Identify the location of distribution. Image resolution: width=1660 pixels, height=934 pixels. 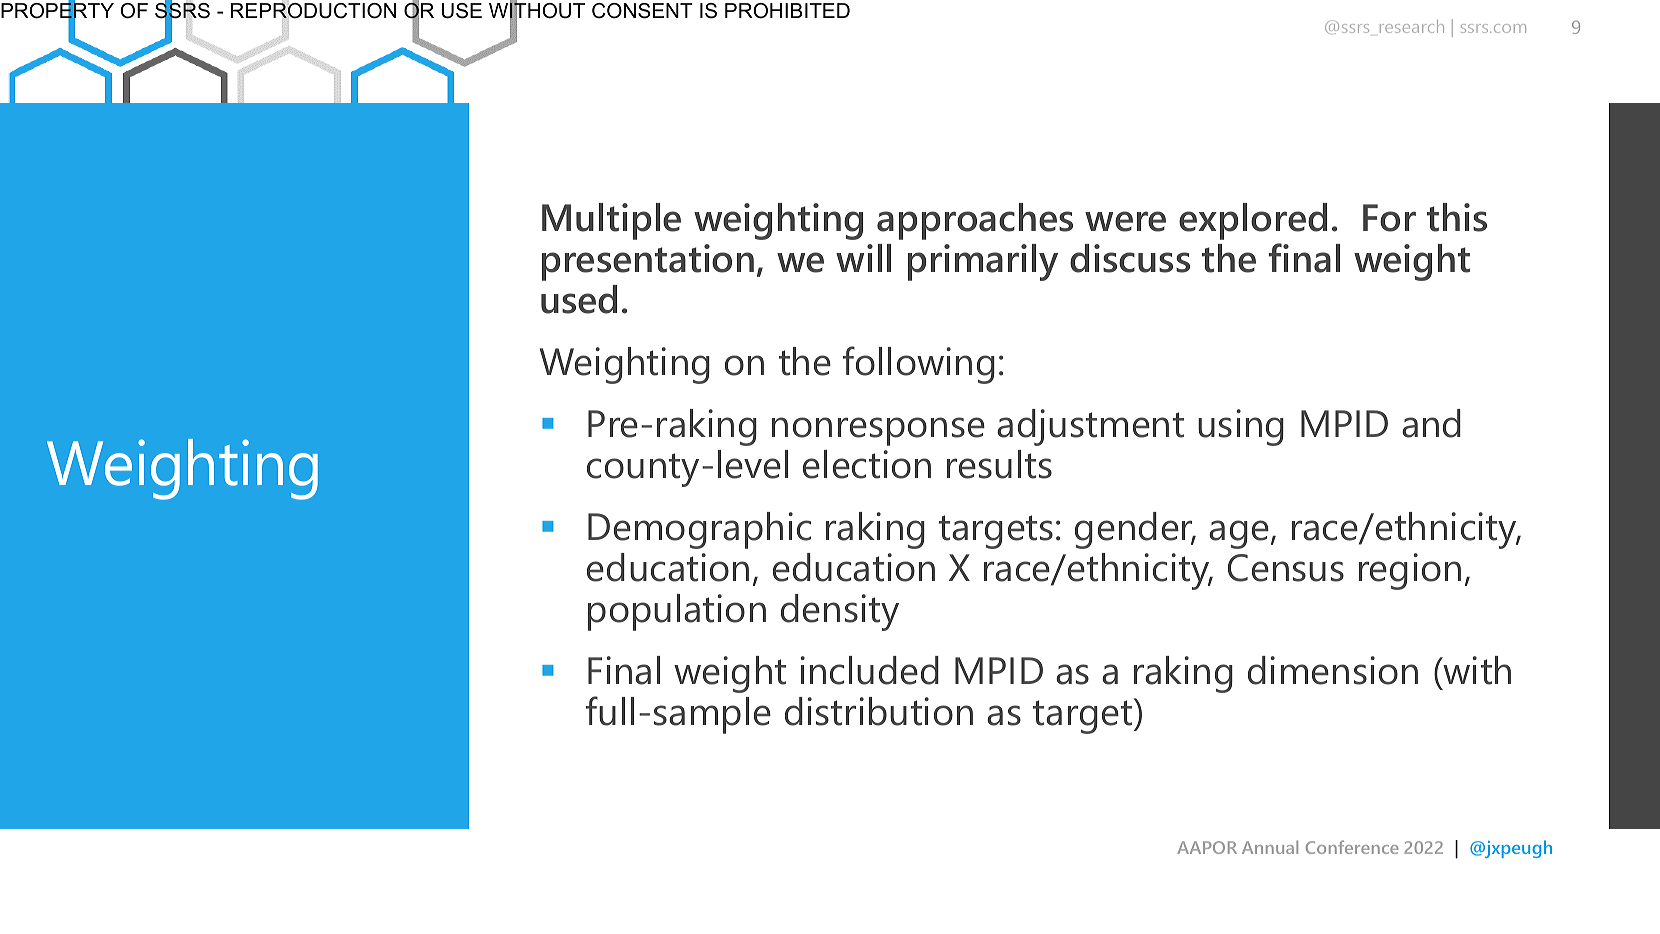
(879, 711).
